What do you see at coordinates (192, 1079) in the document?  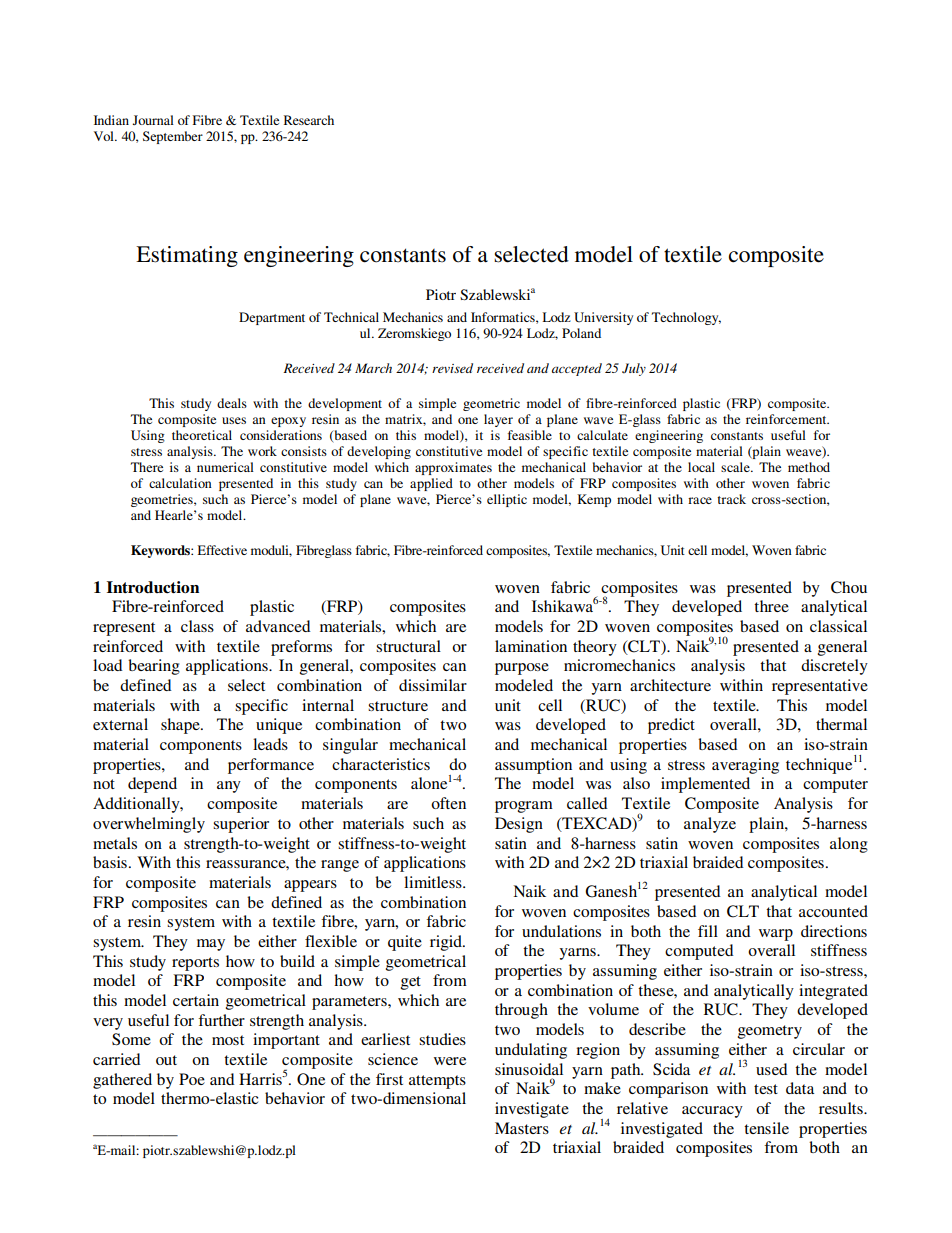 I see `Poe` at bounding box center [192, 1079].
